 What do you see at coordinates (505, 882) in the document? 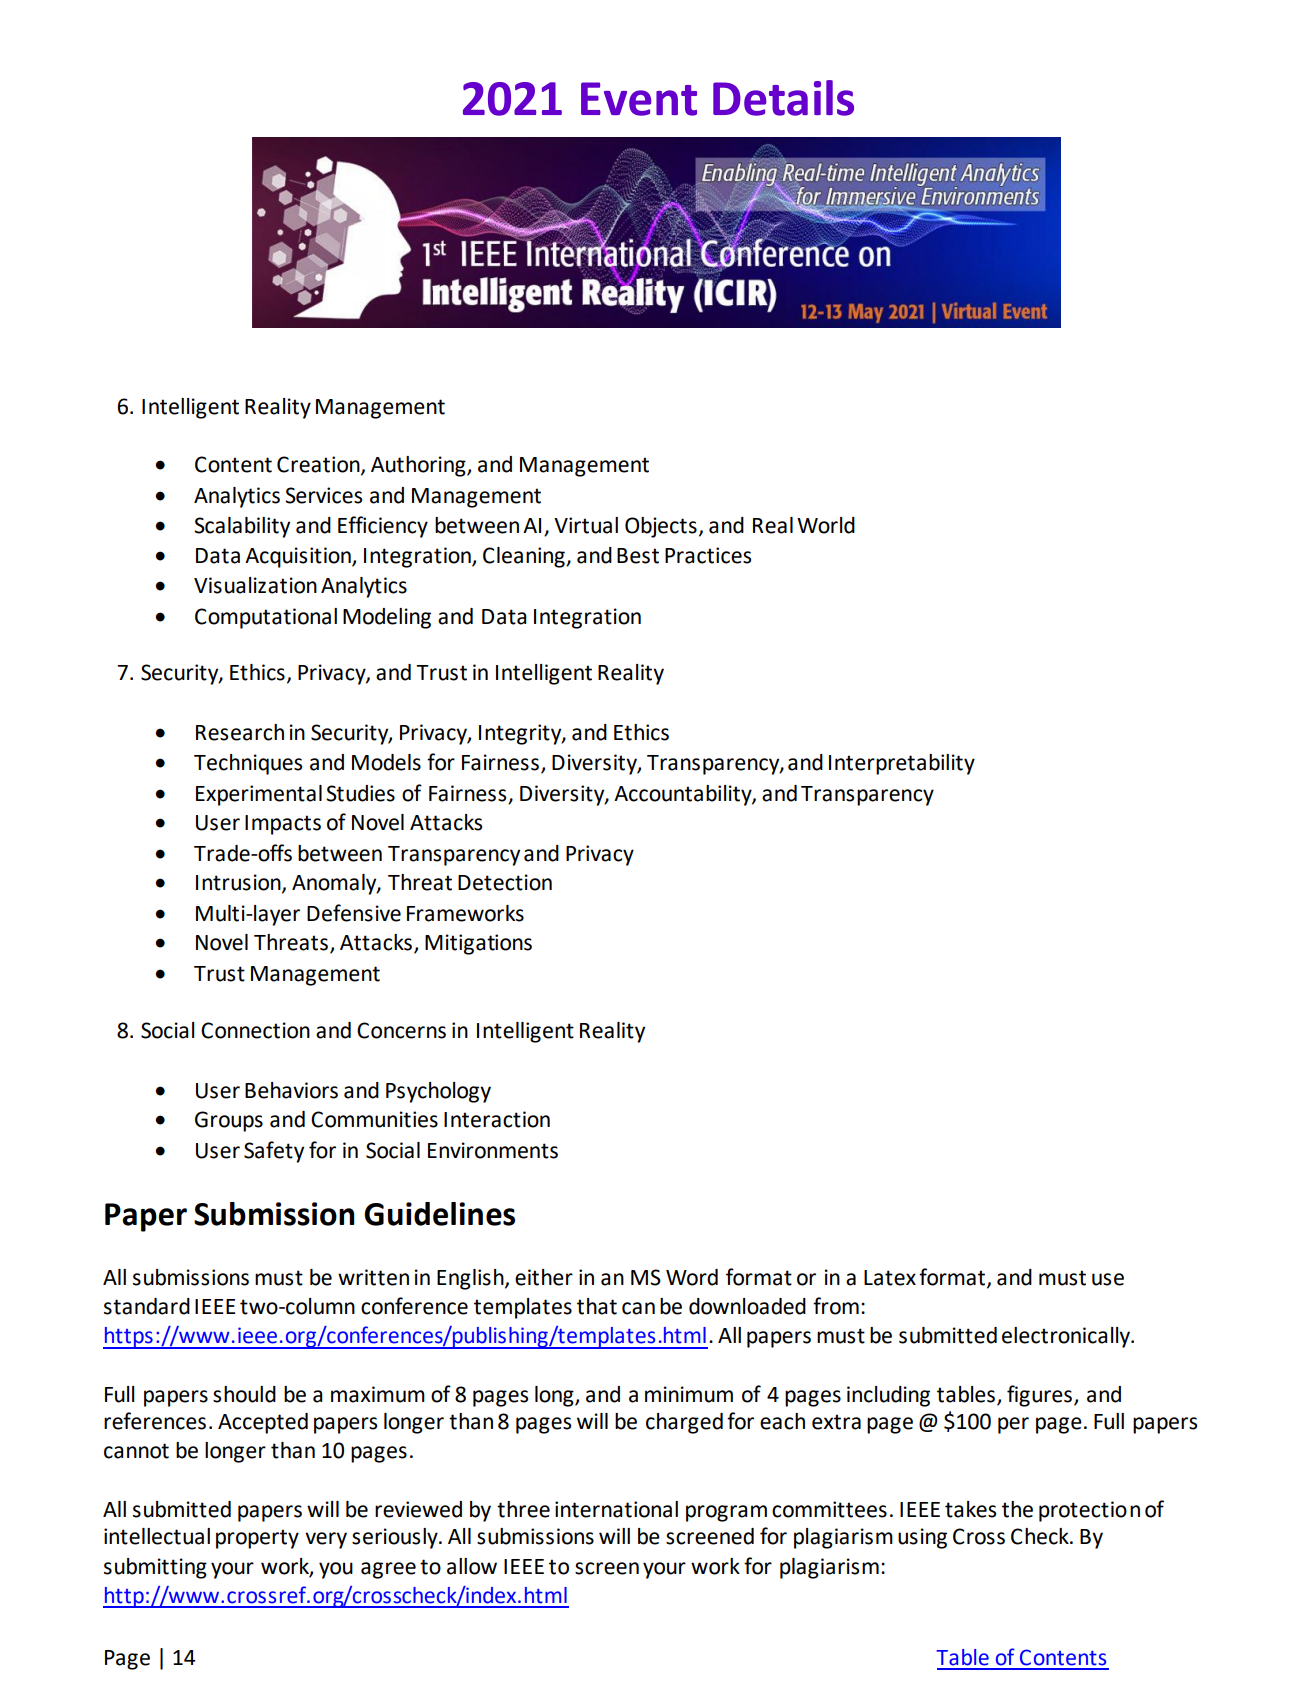
I see `Detection` at bounding box center [505, 882].
